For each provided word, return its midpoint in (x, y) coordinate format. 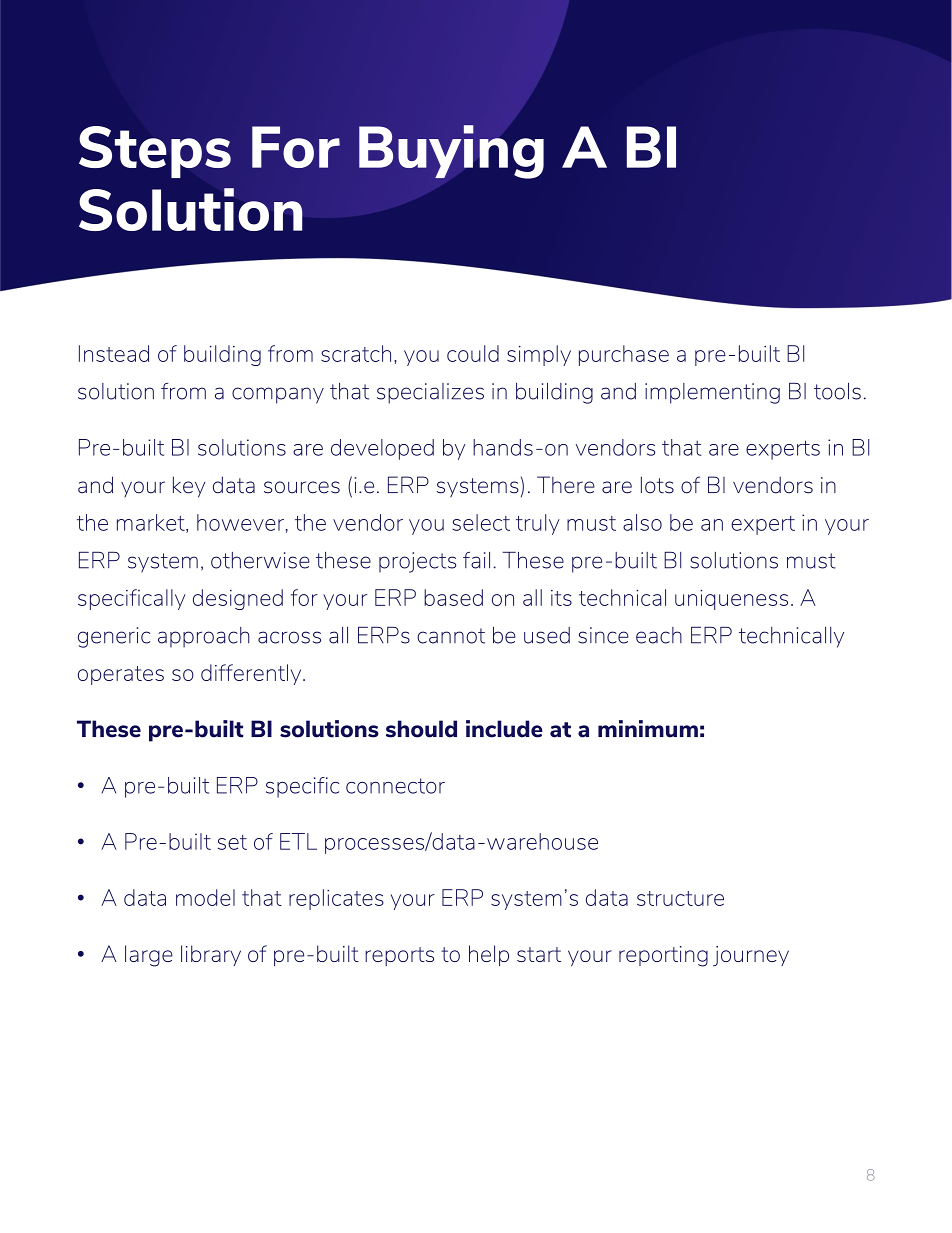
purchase (624, 355)
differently (252, 674)
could (473, 353)
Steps (155, 152)
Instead (114, 353)
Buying (451, 152)
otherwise (260, 560)
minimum (648, 729)
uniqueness (731, 600)
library (211, 955)
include (504, 729)
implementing (712, 393)
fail (476, 560)
